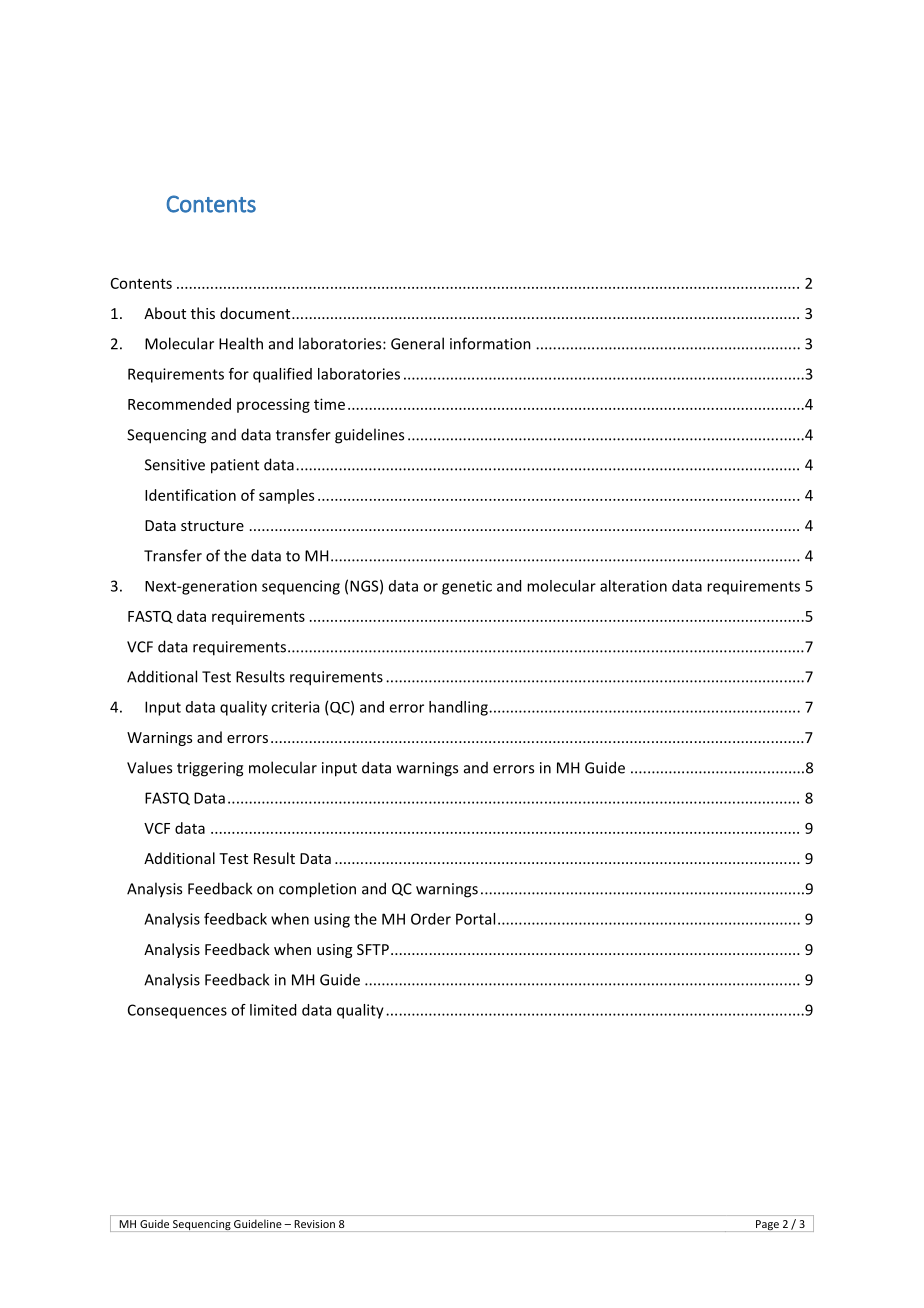 This document has width=924, height=1308. I want to click on information, so click(490, 343).
